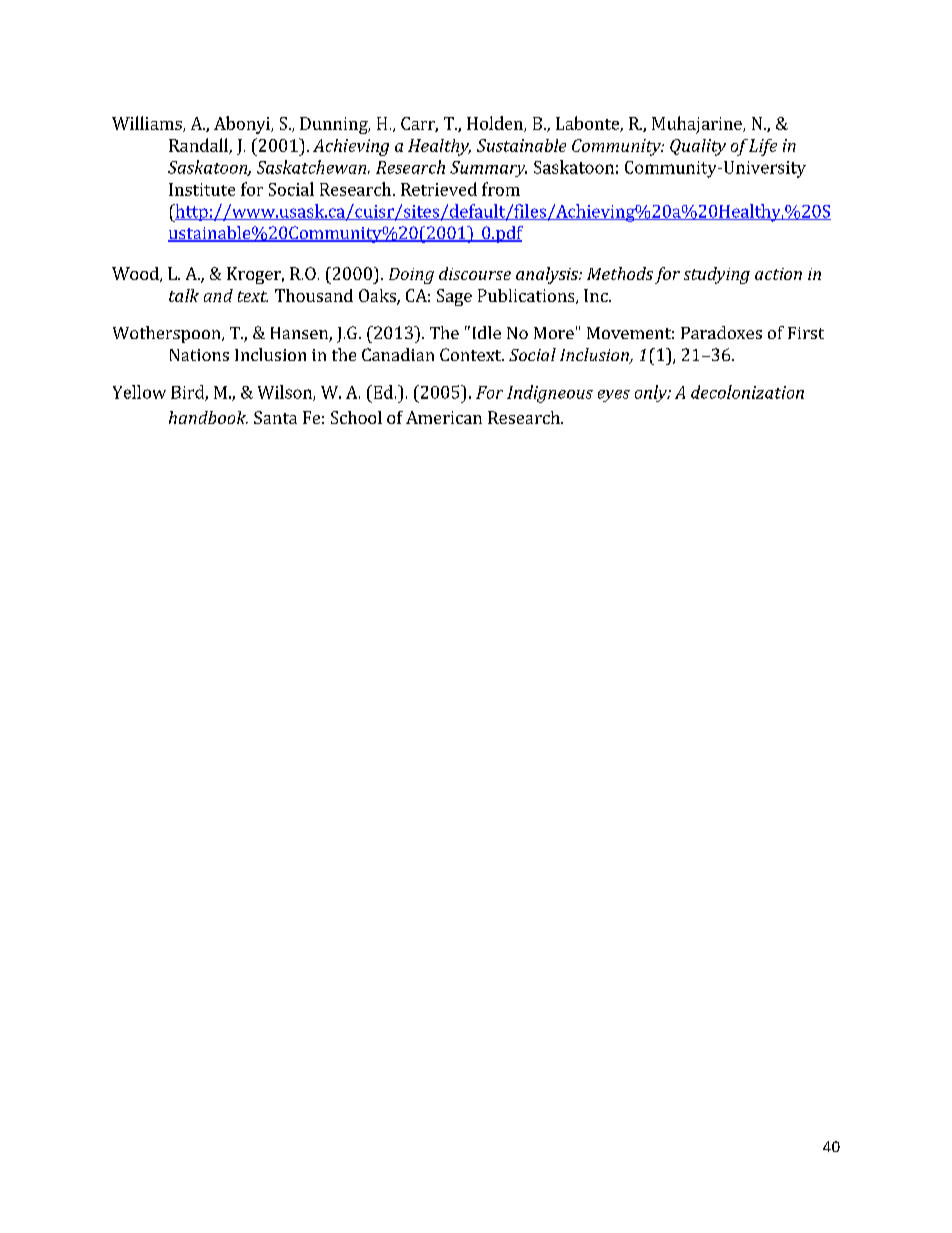 This image has width=952, height=1233. I want to click on Life, so click(763, 147).
